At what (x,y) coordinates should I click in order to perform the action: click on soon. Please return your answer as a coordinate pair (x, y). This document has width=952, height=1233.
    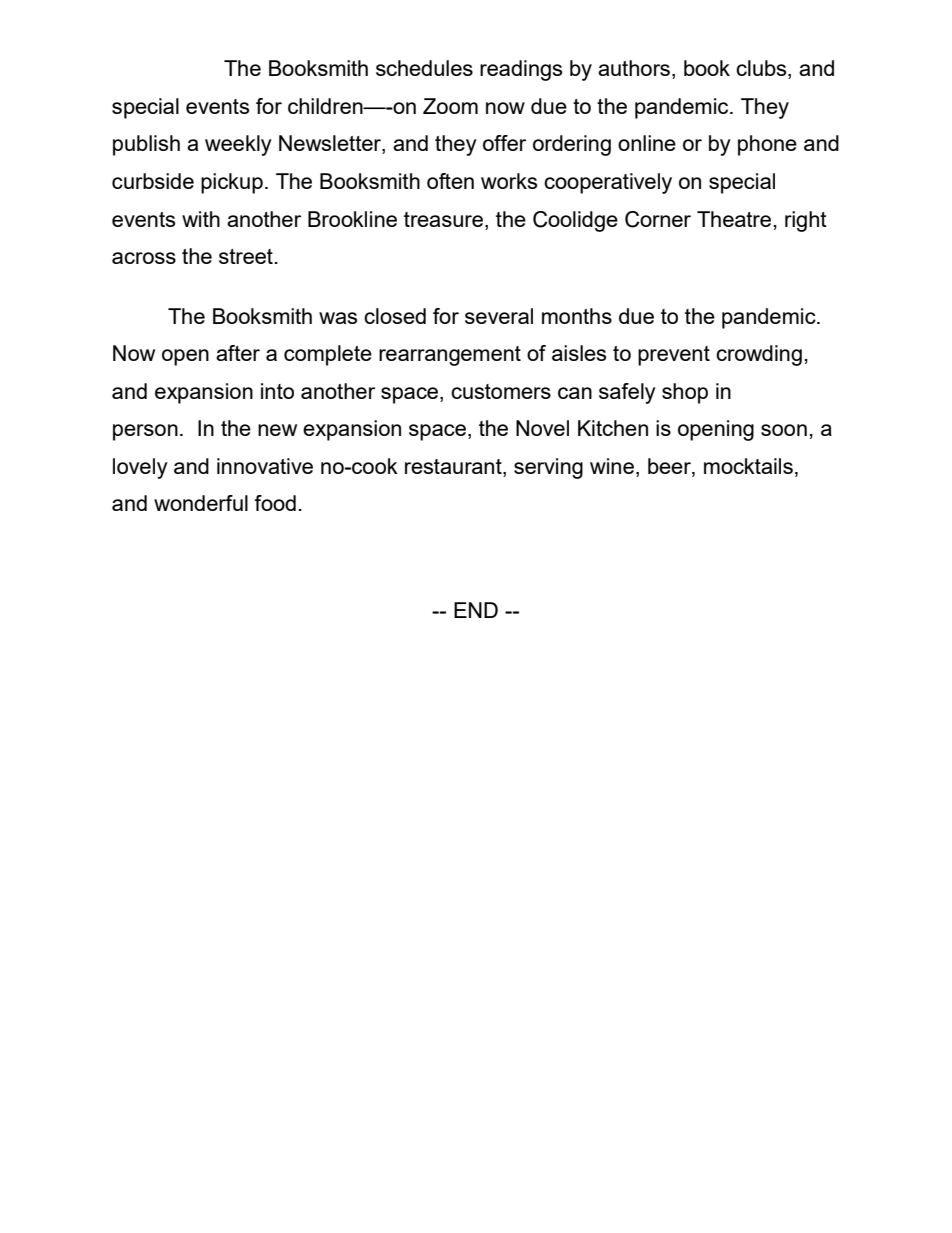
    Looking at the image, I should click on (784, 430).
